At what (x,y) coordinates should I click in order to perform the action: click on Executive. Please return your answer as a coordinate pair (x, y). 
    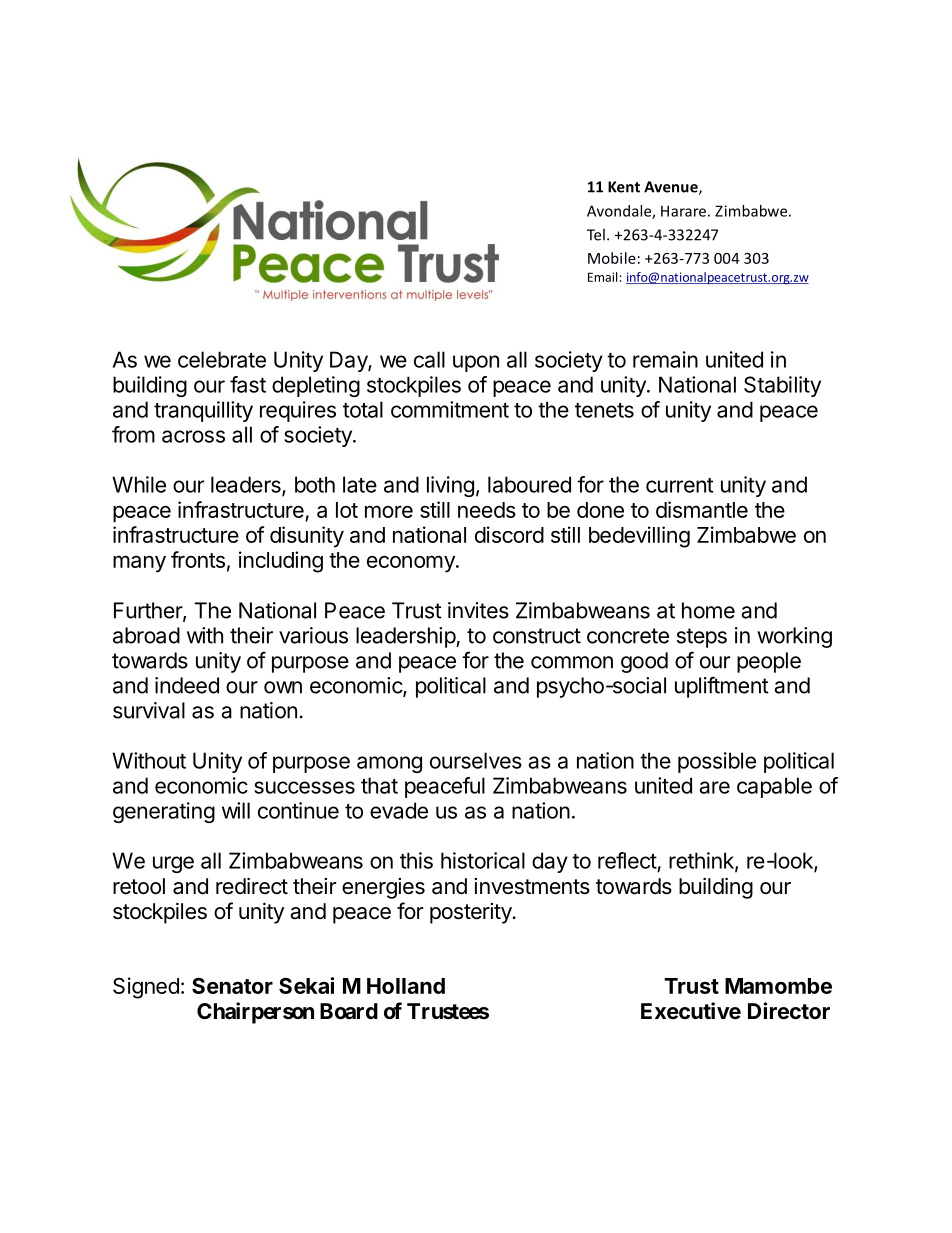
    Looking at the image, I should click on (691, 1011).
